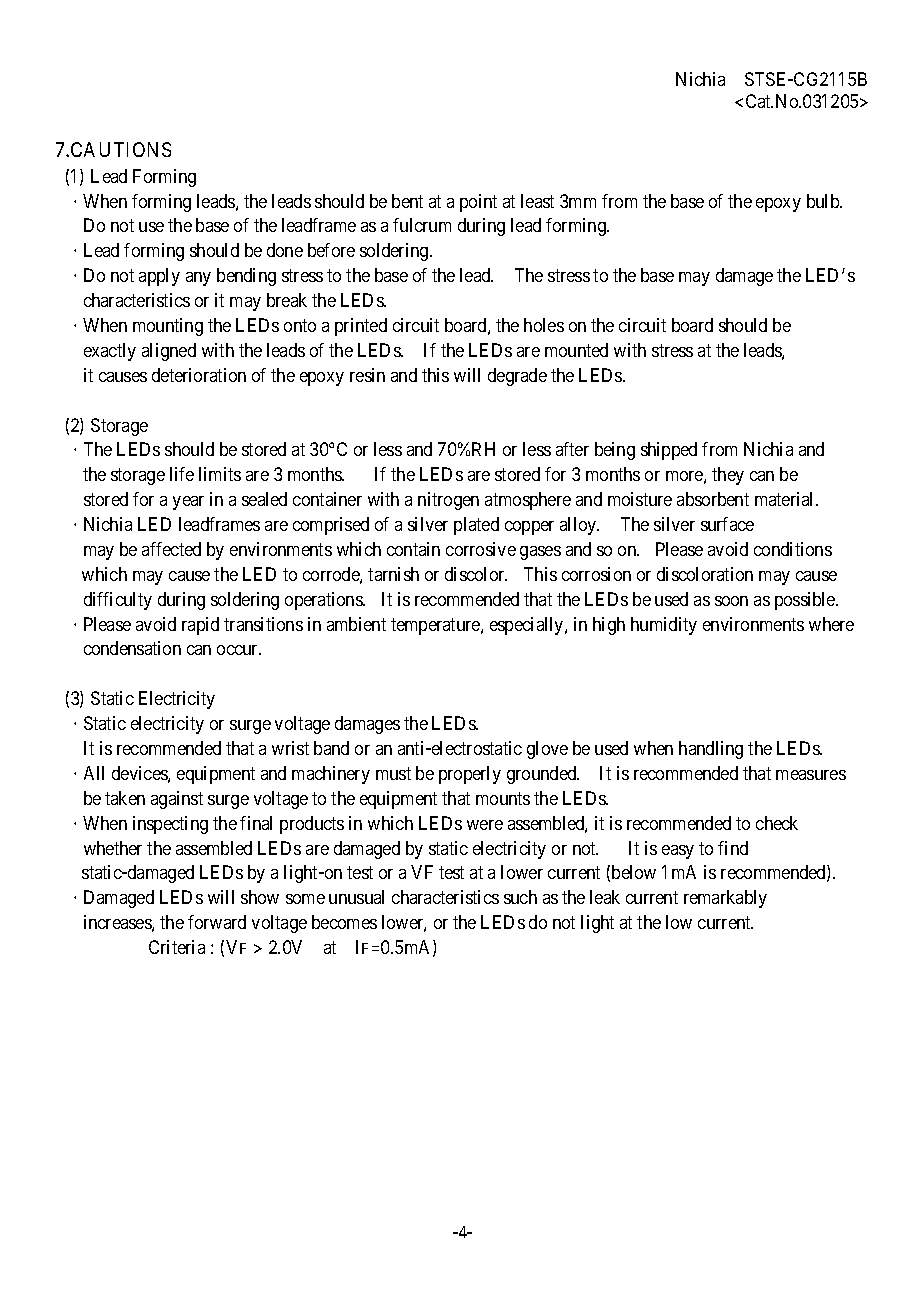  What do you see at coordinates (824, 201) in the screenshot?
I see `bulb` at bounding box center [824, 201].
